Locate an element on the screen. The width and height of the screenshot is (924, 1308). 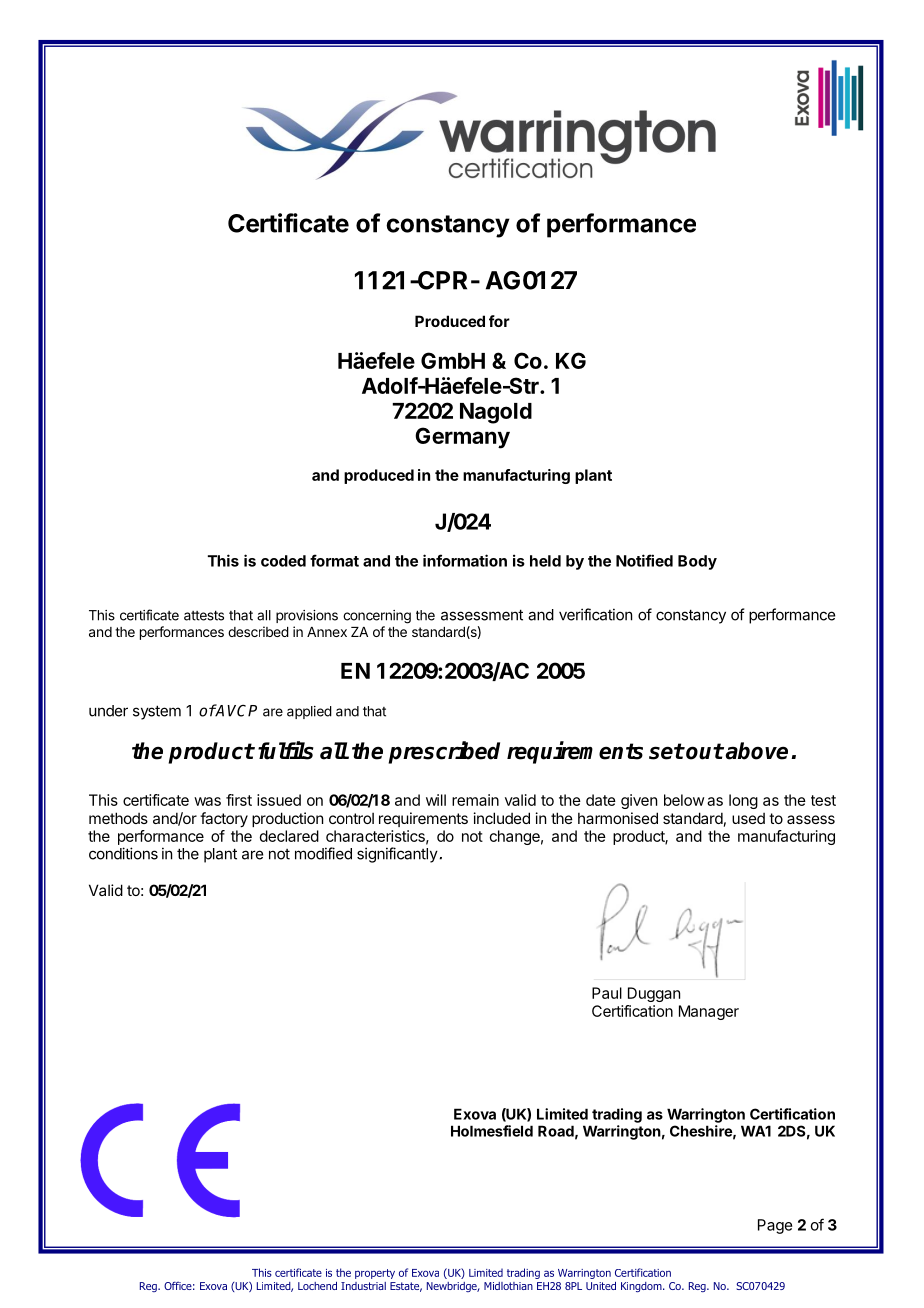
Body is located at coordinates (697, 562).
